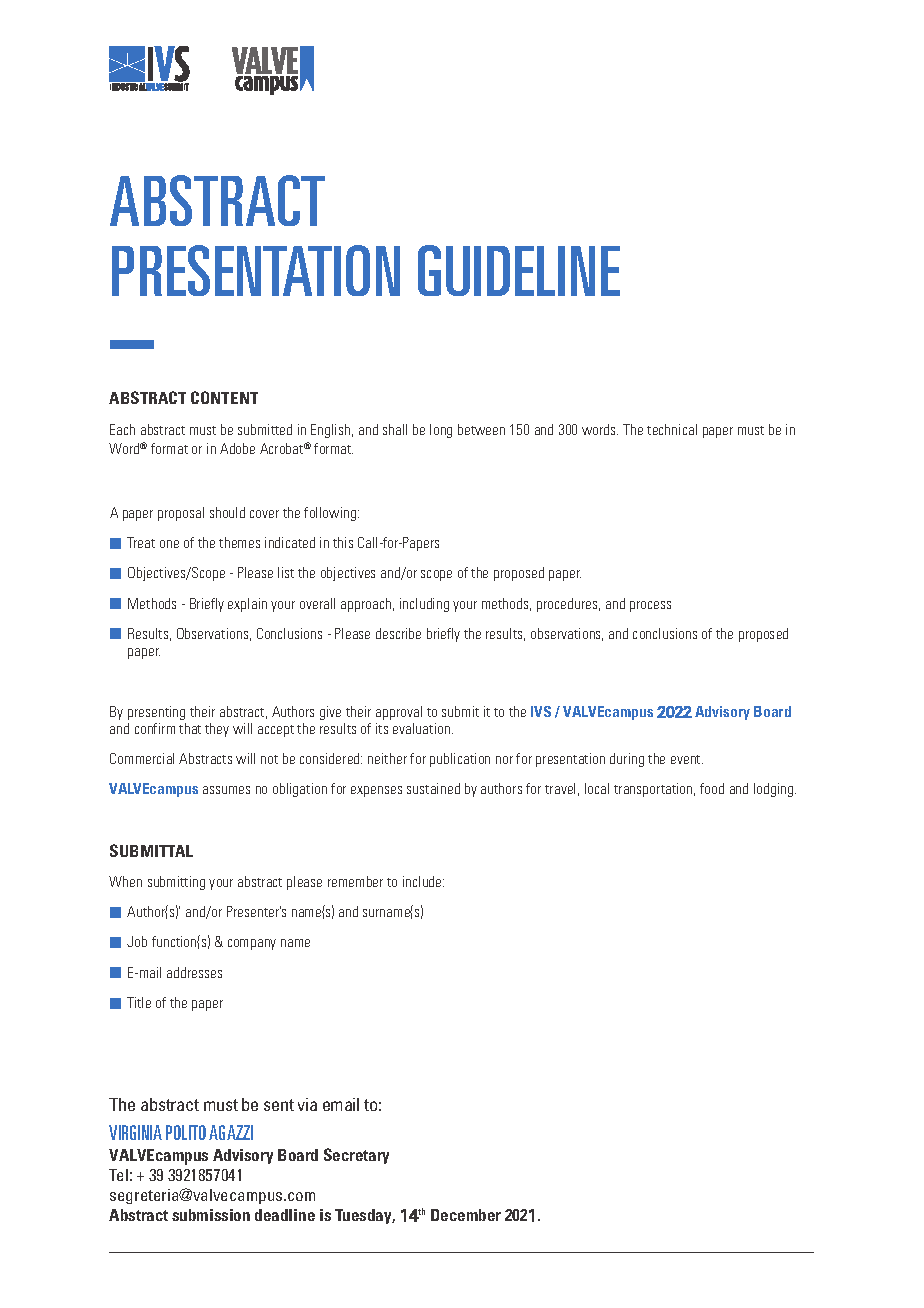 This screenshot has width=924, height=1308. What do you see at coordinates (343, 542) in the screenshot?
I see `this` at bounding box center [343, 542].
